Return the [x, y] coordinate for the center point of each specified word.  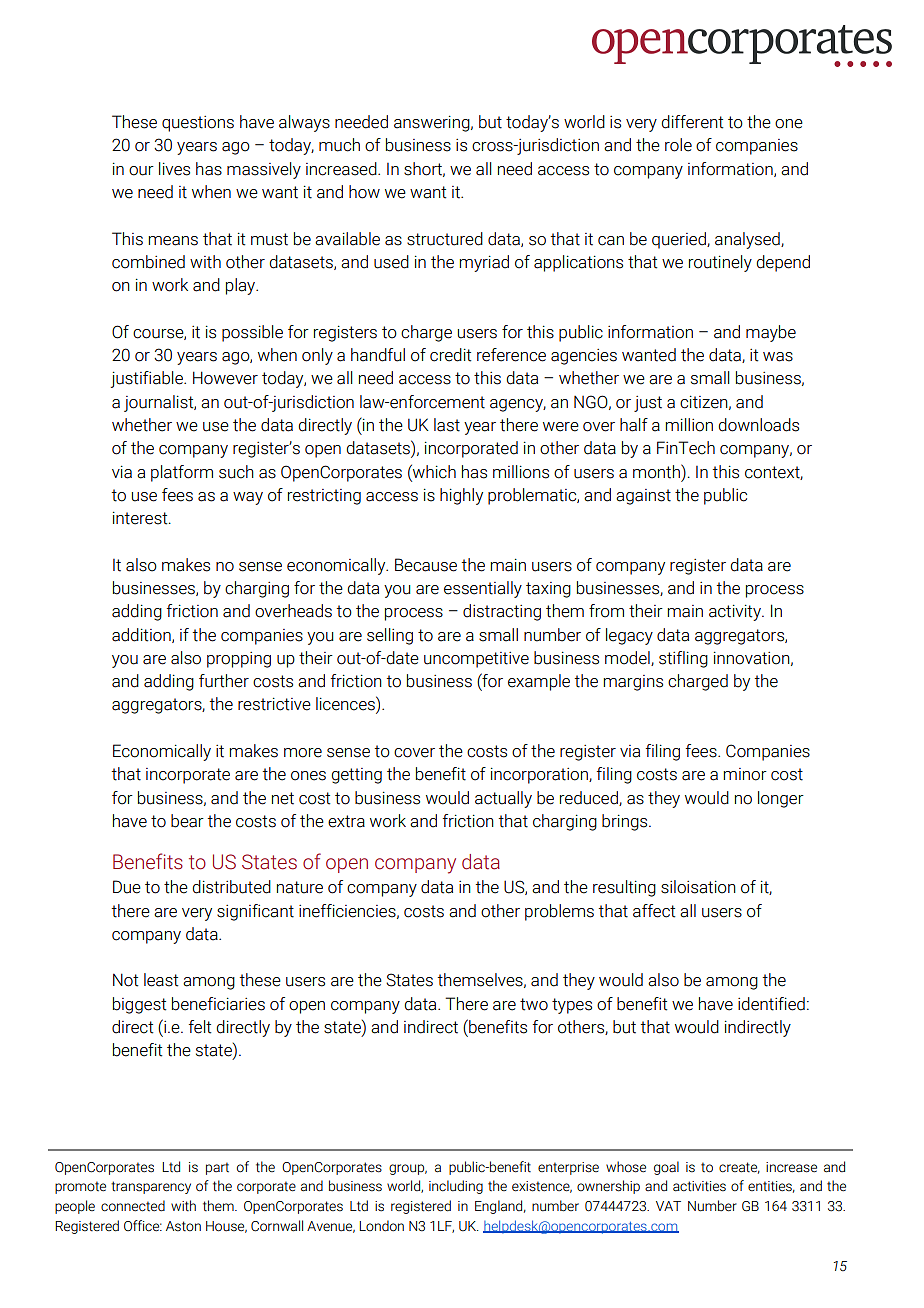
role [678, 145]
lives [174, 169]
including [456, 1187]
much [339, 145]
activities [699, 1186]
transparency [151, 1187]
